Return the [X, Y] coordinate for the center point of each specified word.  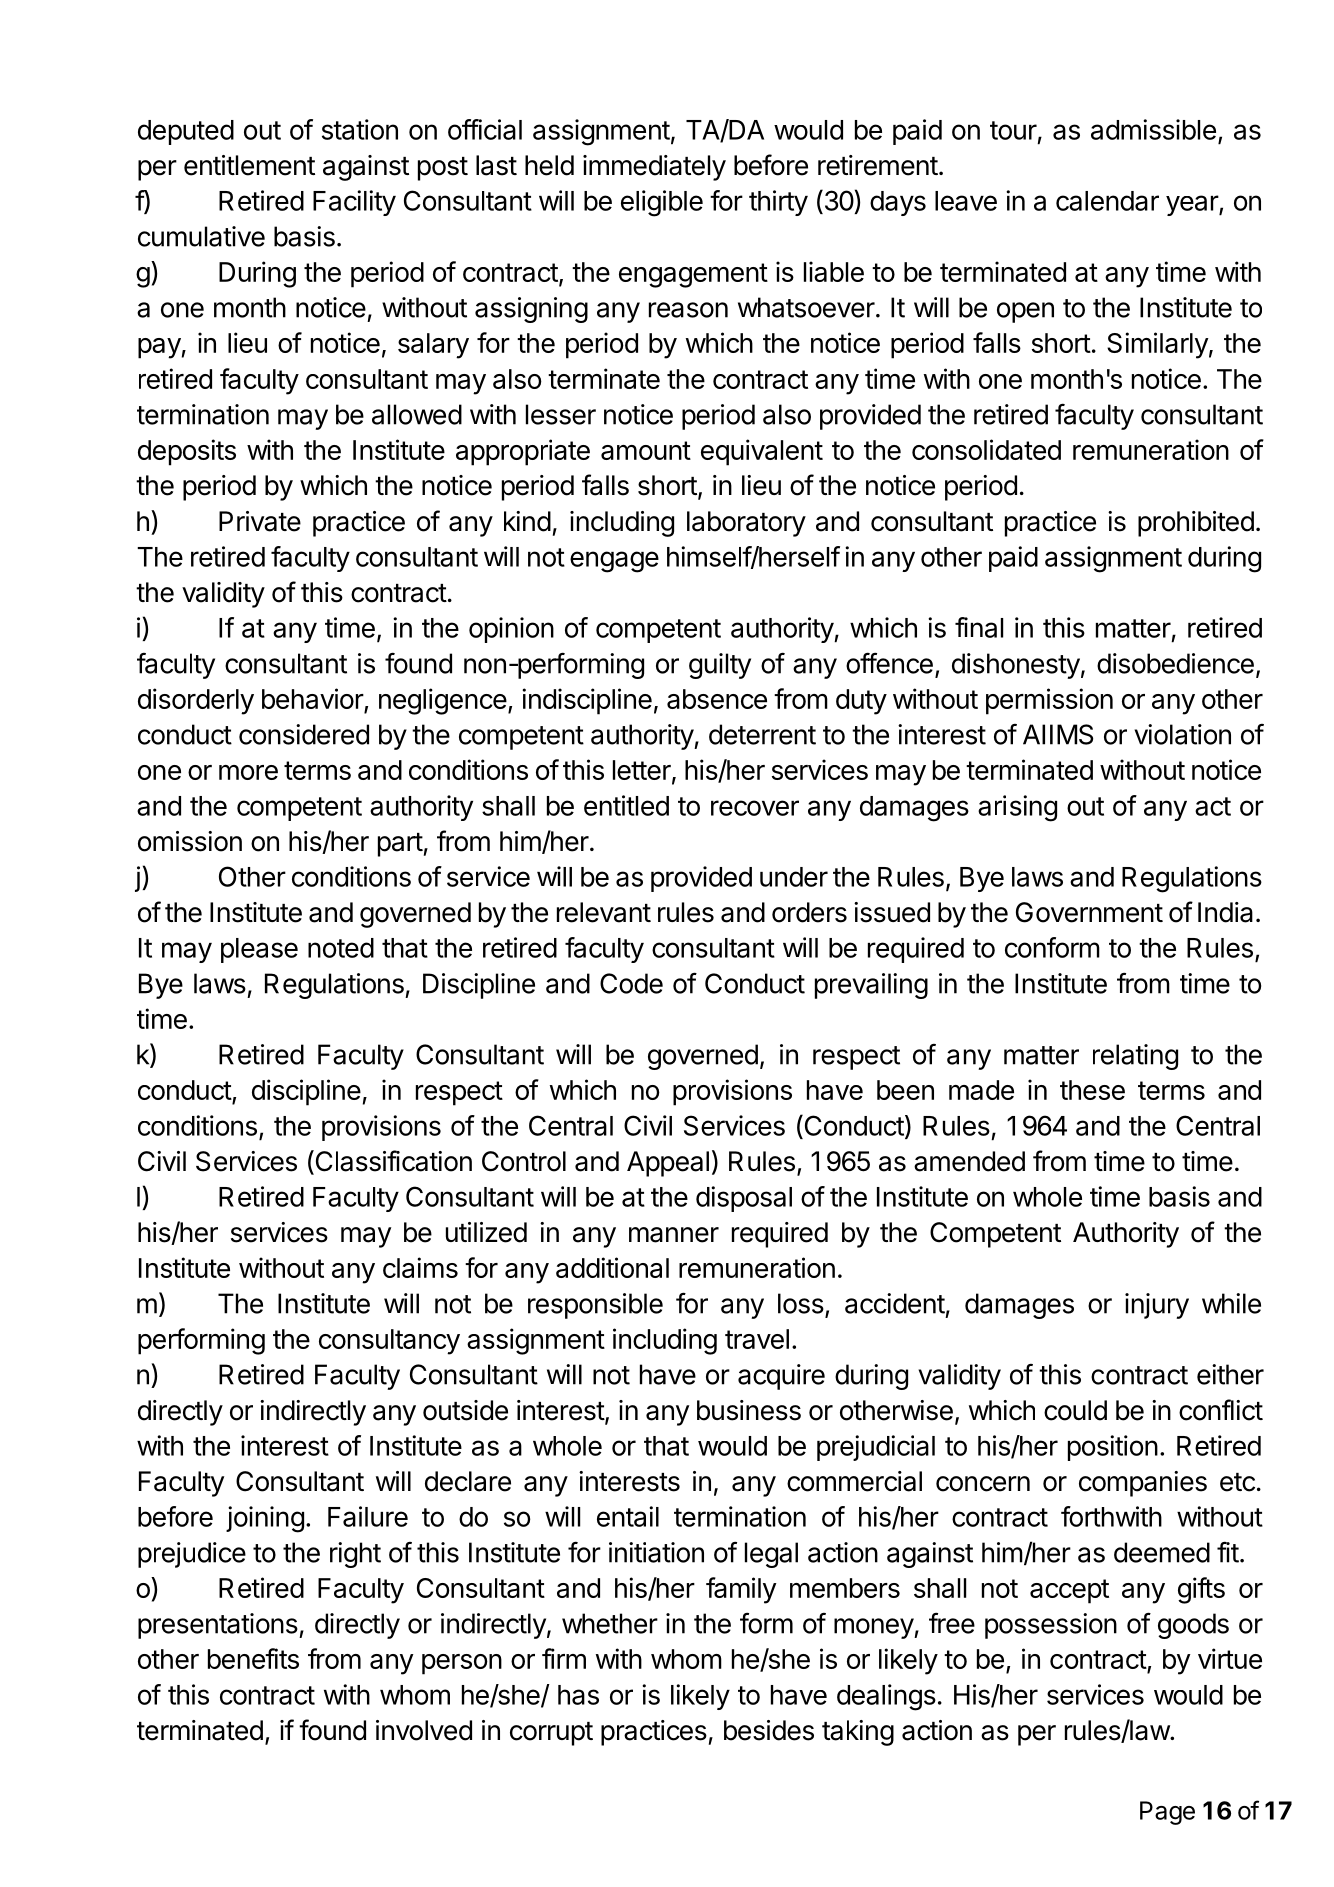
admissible [1153, 129]
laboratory [746, 524]
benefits [253, 1658]
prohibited [1196, 524]
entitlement [249, 165]
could [1075, 1410]
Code [631, 983]
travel [757, 1339]
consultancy [389, 1342]
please [259, 950]
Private [260, 521]
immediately [654, 168]
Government [1089, 912]
